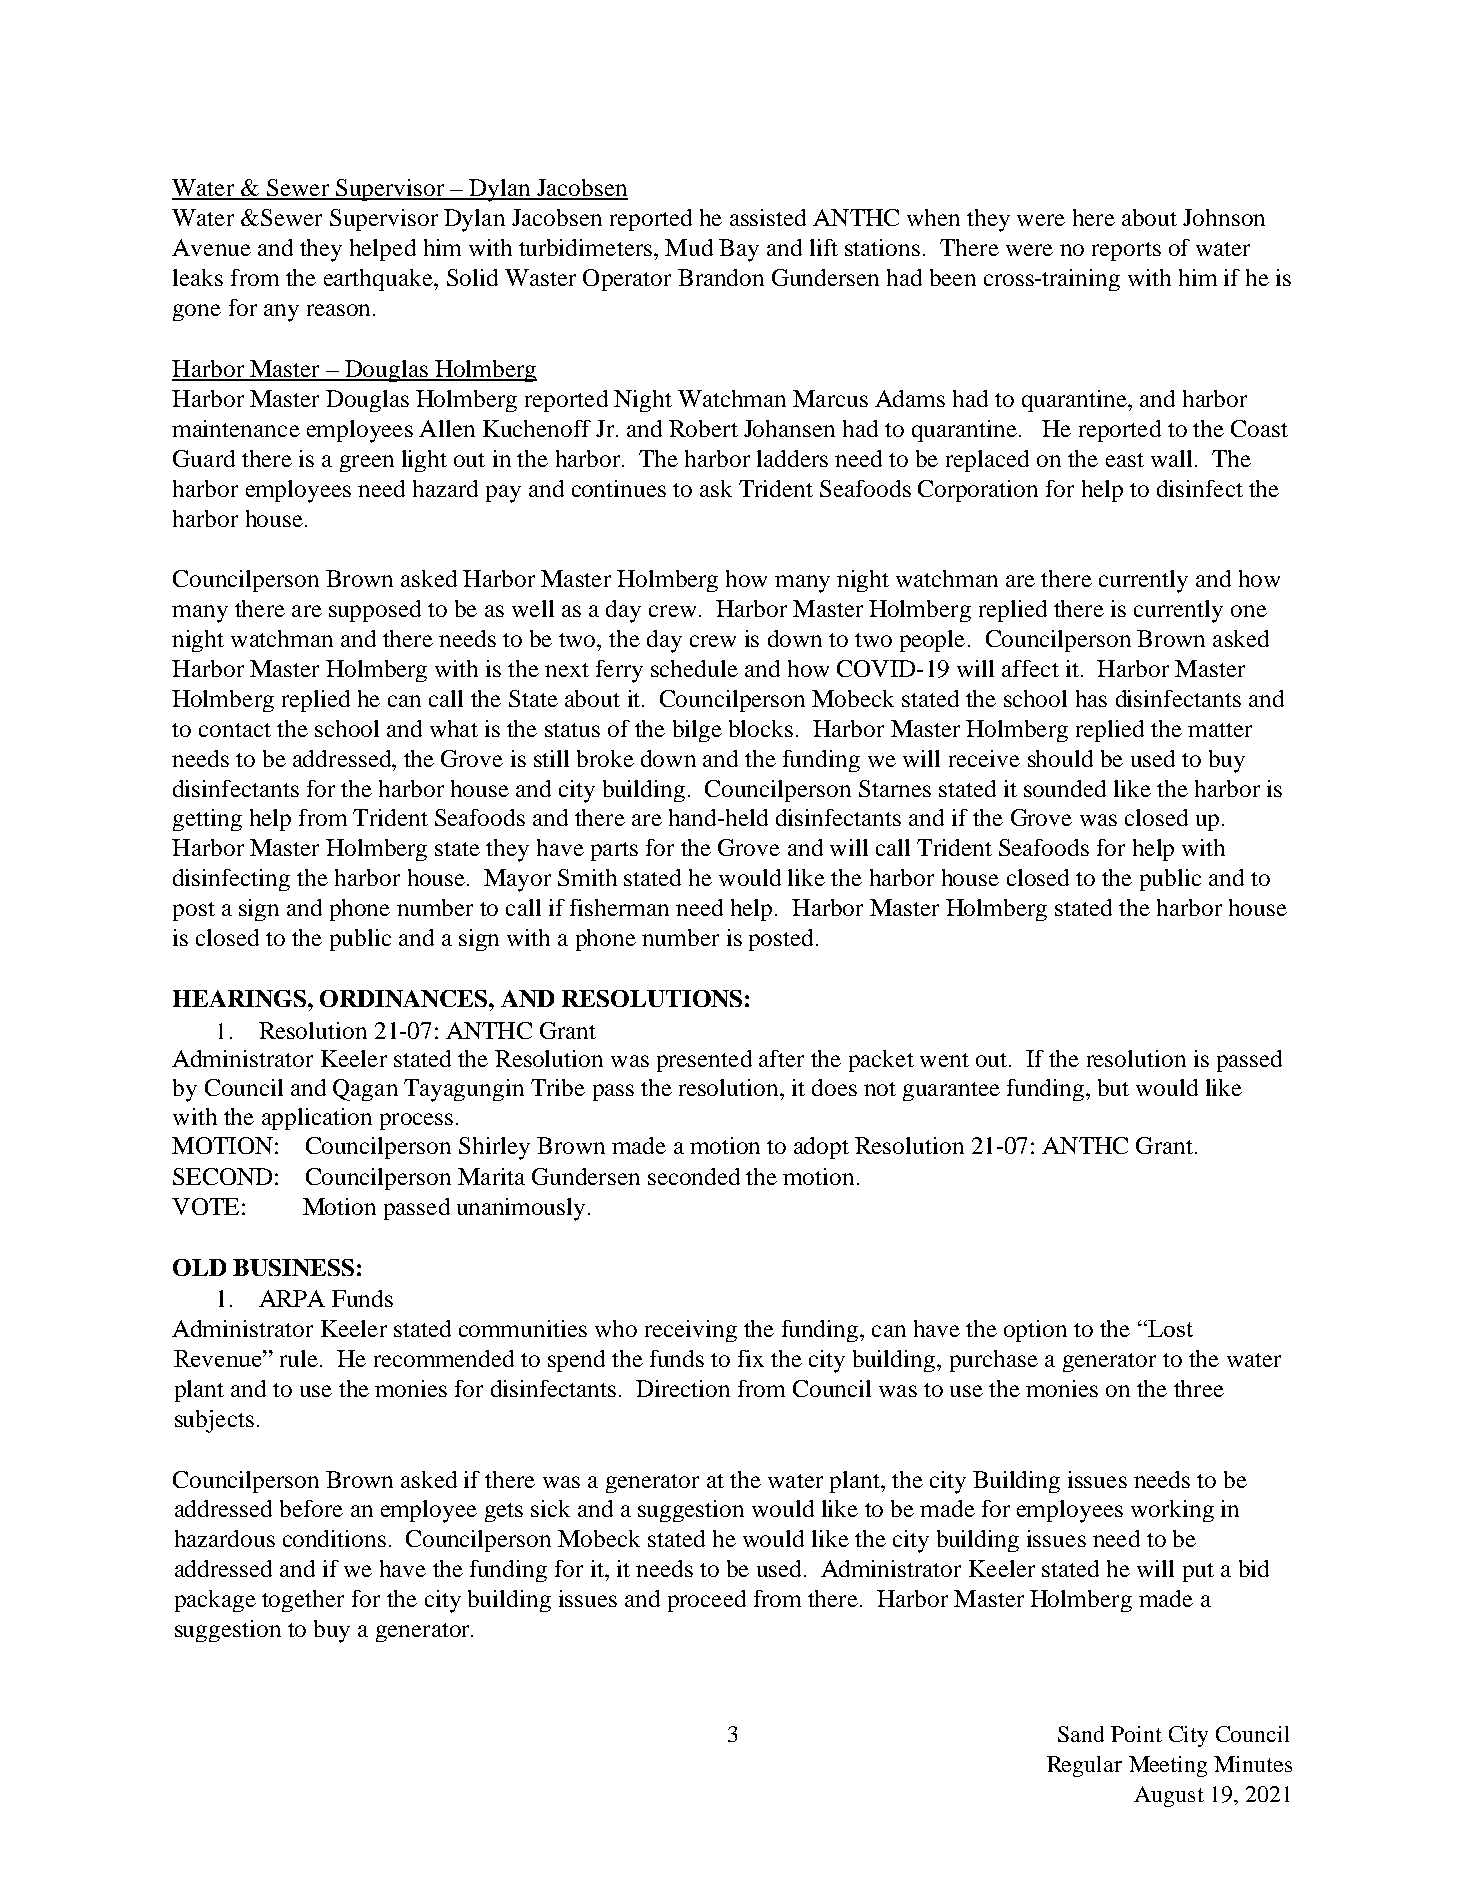  I want to click on reports, so click(1126, 251).
